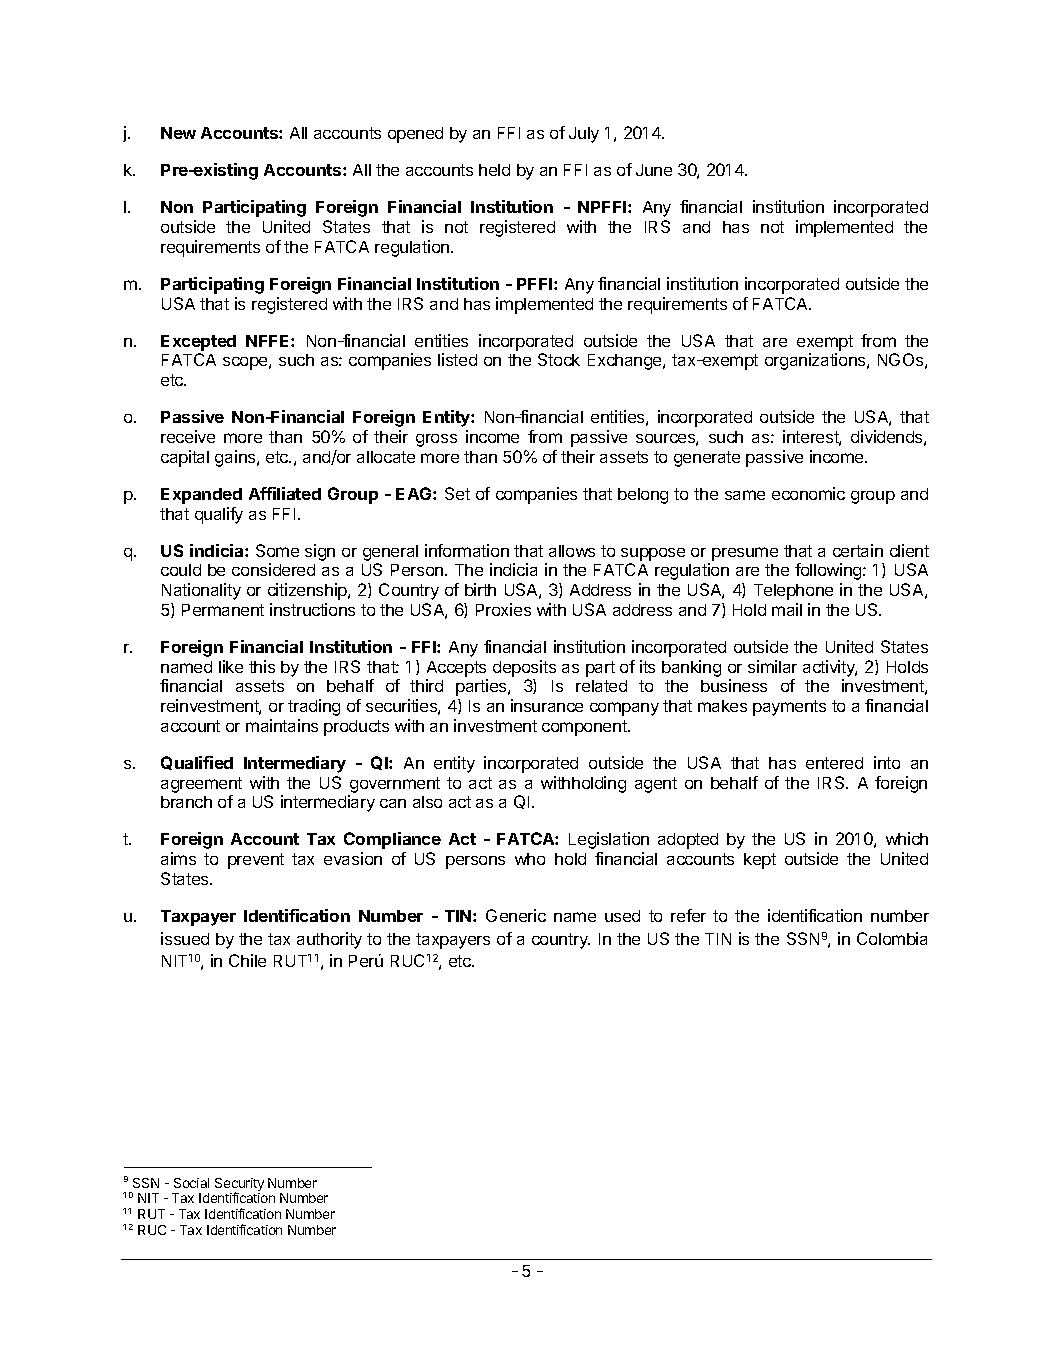 The width and height of the screenshot is (1053, 1362). What do you see at coordinates (572, 551) in the screenshot?
I see `allows` at bounding box center [572, 551].
